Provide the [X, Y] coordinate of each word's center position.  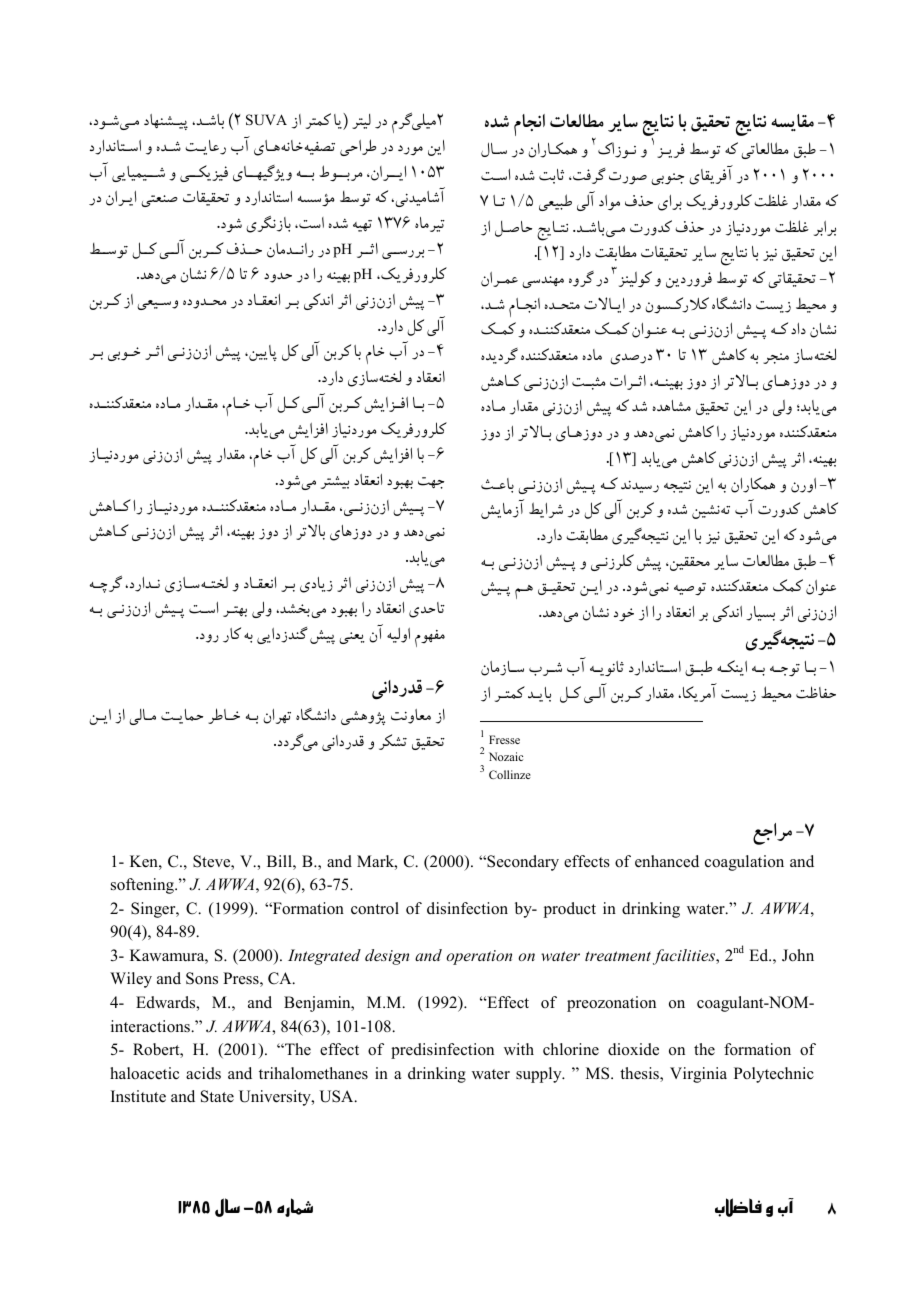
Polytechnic [774, 1075]
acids [203, 1073]
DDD [823, 175]
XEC [397, 222]
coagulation [744, 863]
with [519, 1049]
